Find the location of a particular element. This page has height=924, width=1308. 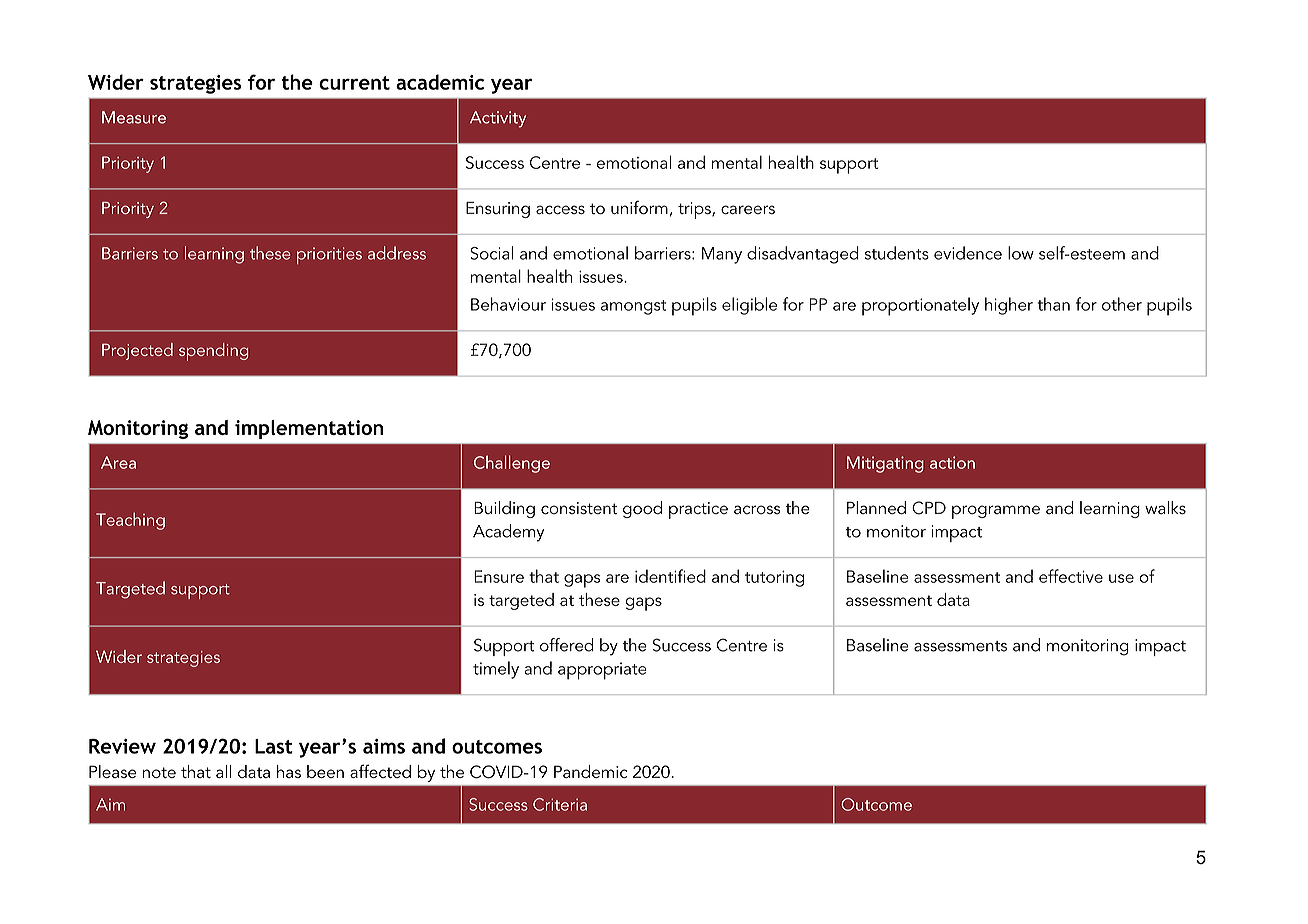

Activity is located at coordinates (498, 119).
